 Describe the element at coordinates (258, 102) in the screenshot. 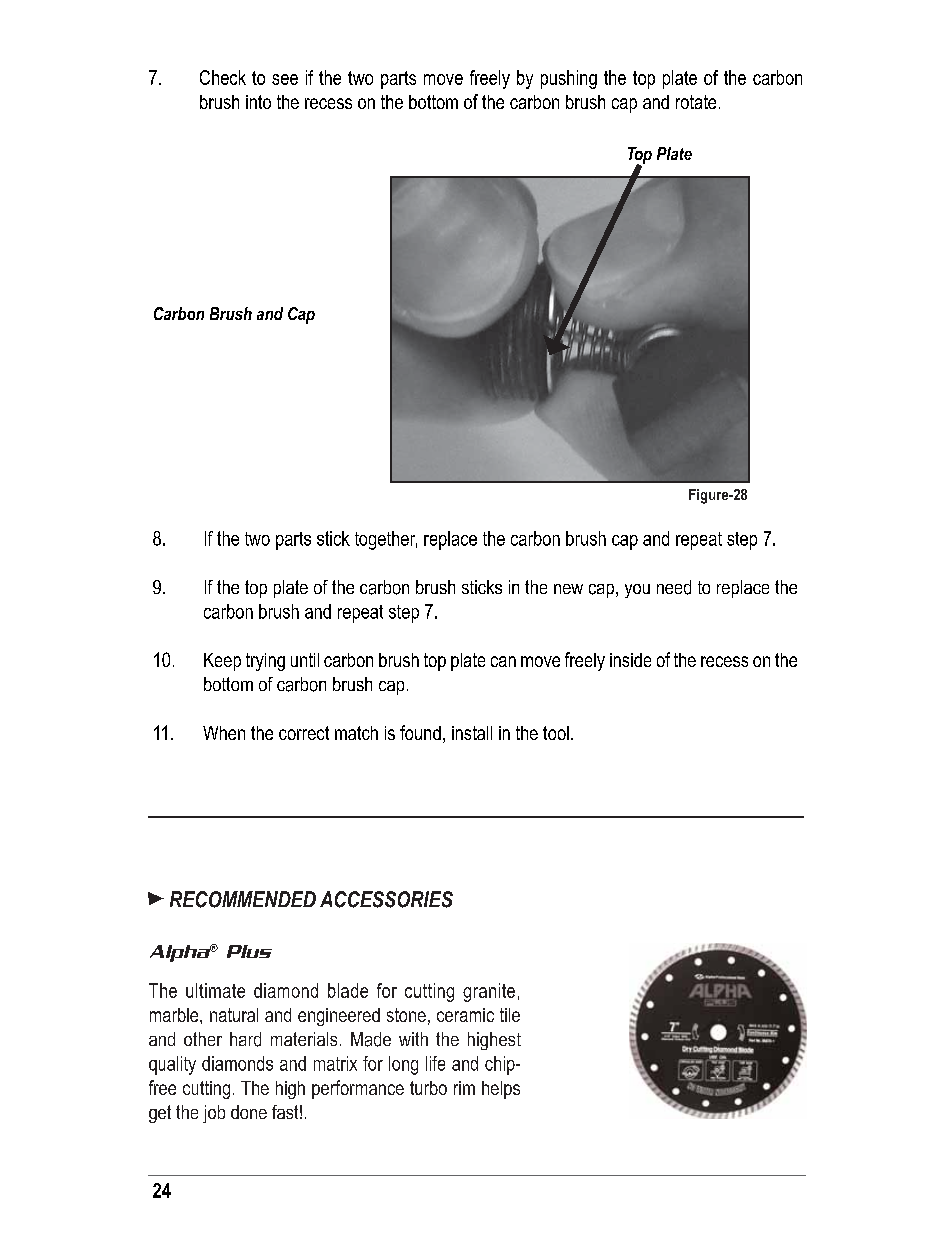

I see `into` at that location.
